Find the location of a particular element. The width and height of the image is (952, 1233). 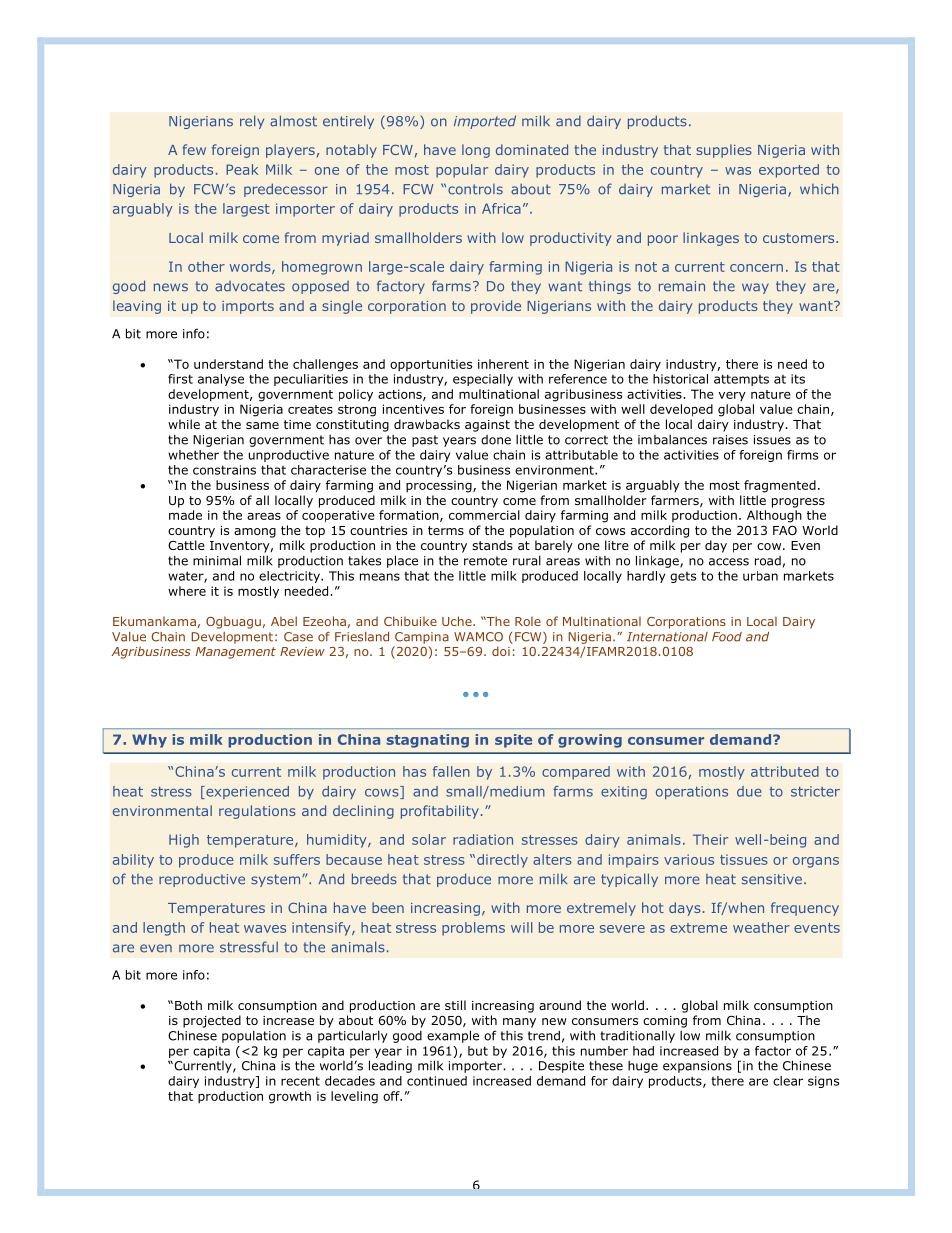

continued is located at coordinates (437, 1081).
